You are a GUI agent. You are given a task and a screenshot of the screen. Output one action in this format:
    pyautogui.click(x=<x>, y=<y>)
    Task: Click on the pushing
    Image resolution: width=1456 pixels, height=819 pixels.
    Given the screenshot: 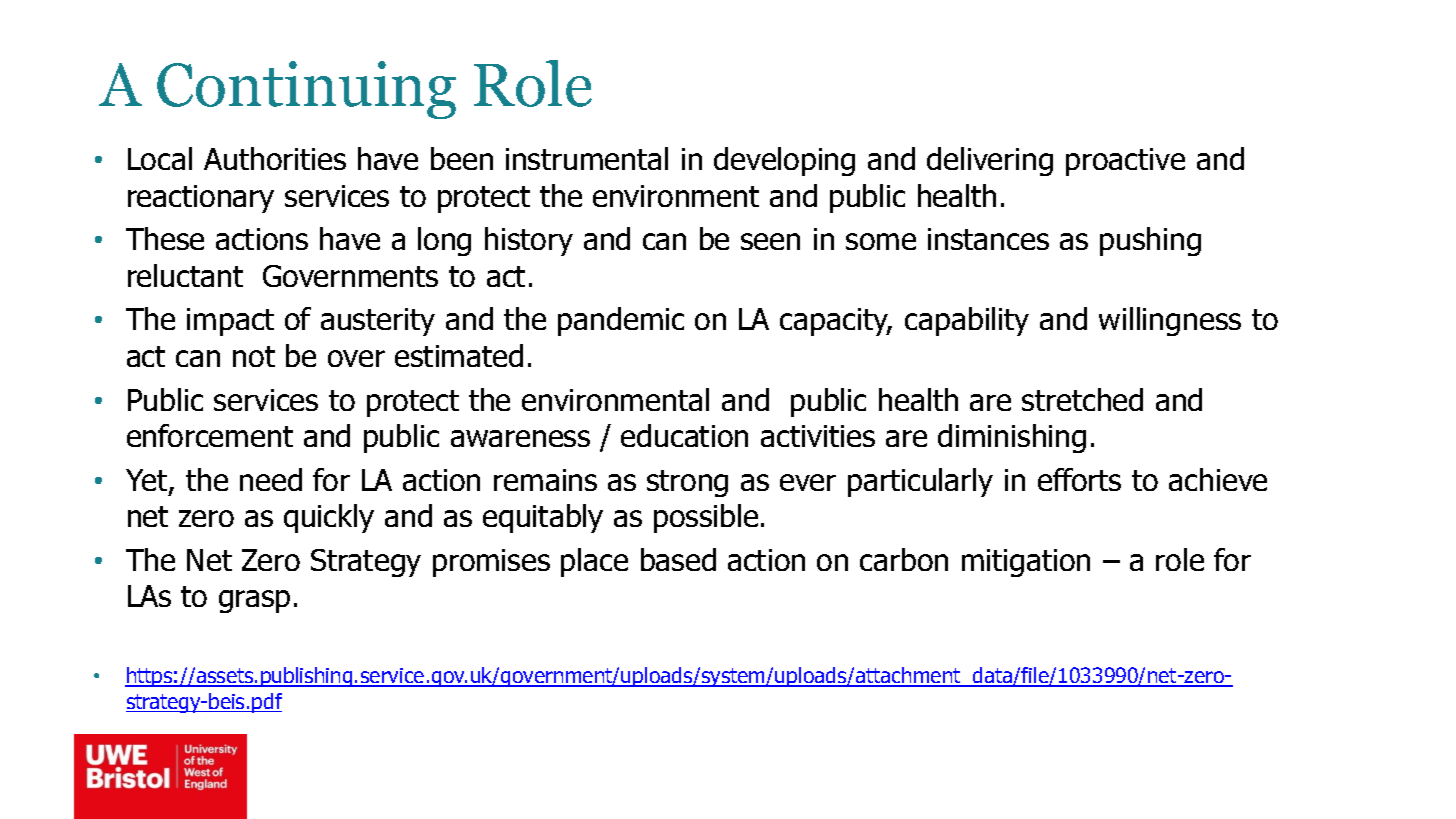 What is the action you would take?
    pyautogui.click(x=1150, y=241)
